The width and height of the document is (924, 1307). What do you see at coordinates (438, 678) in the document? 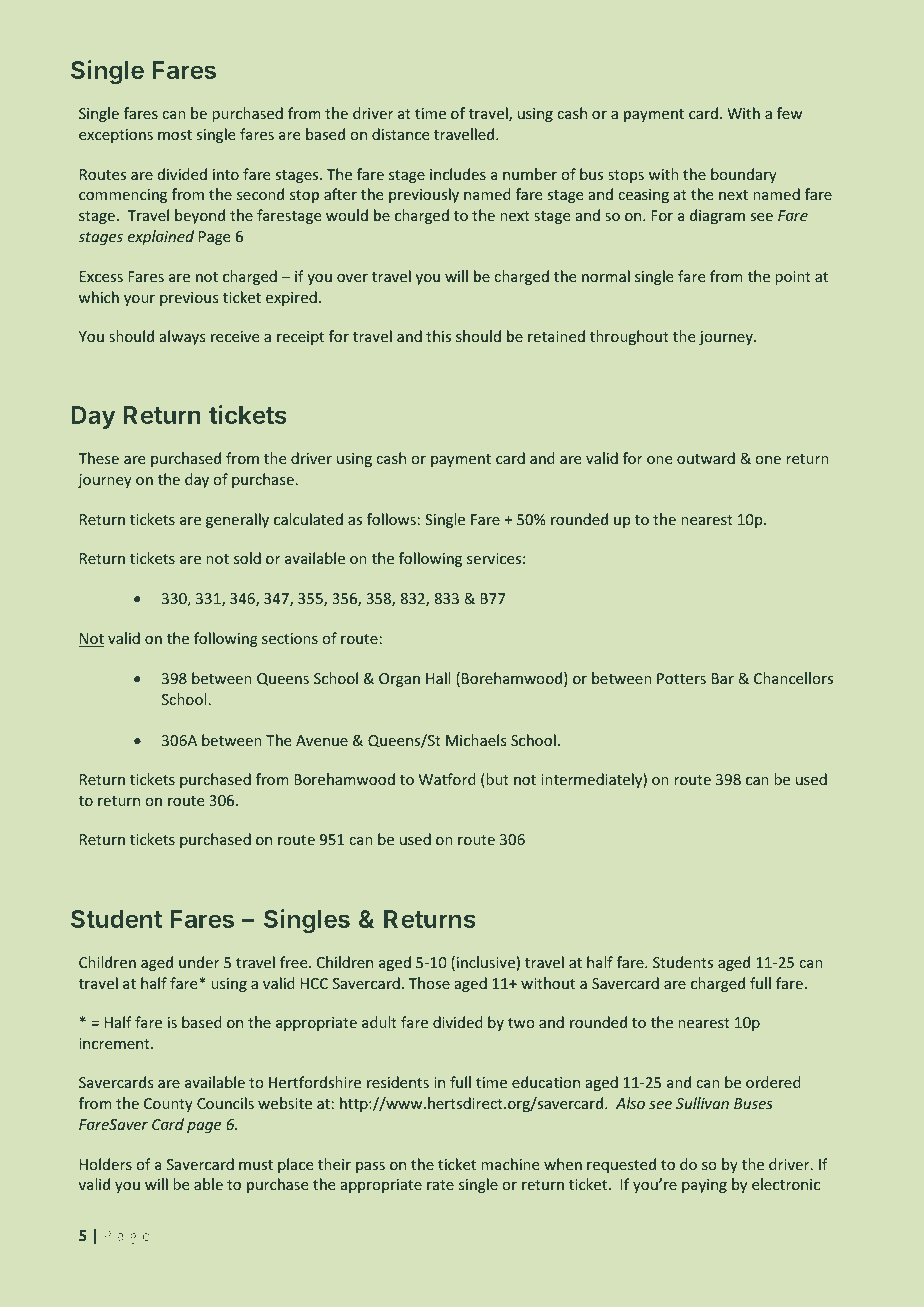
I see `Hall` at bounding box center [438, 678].
